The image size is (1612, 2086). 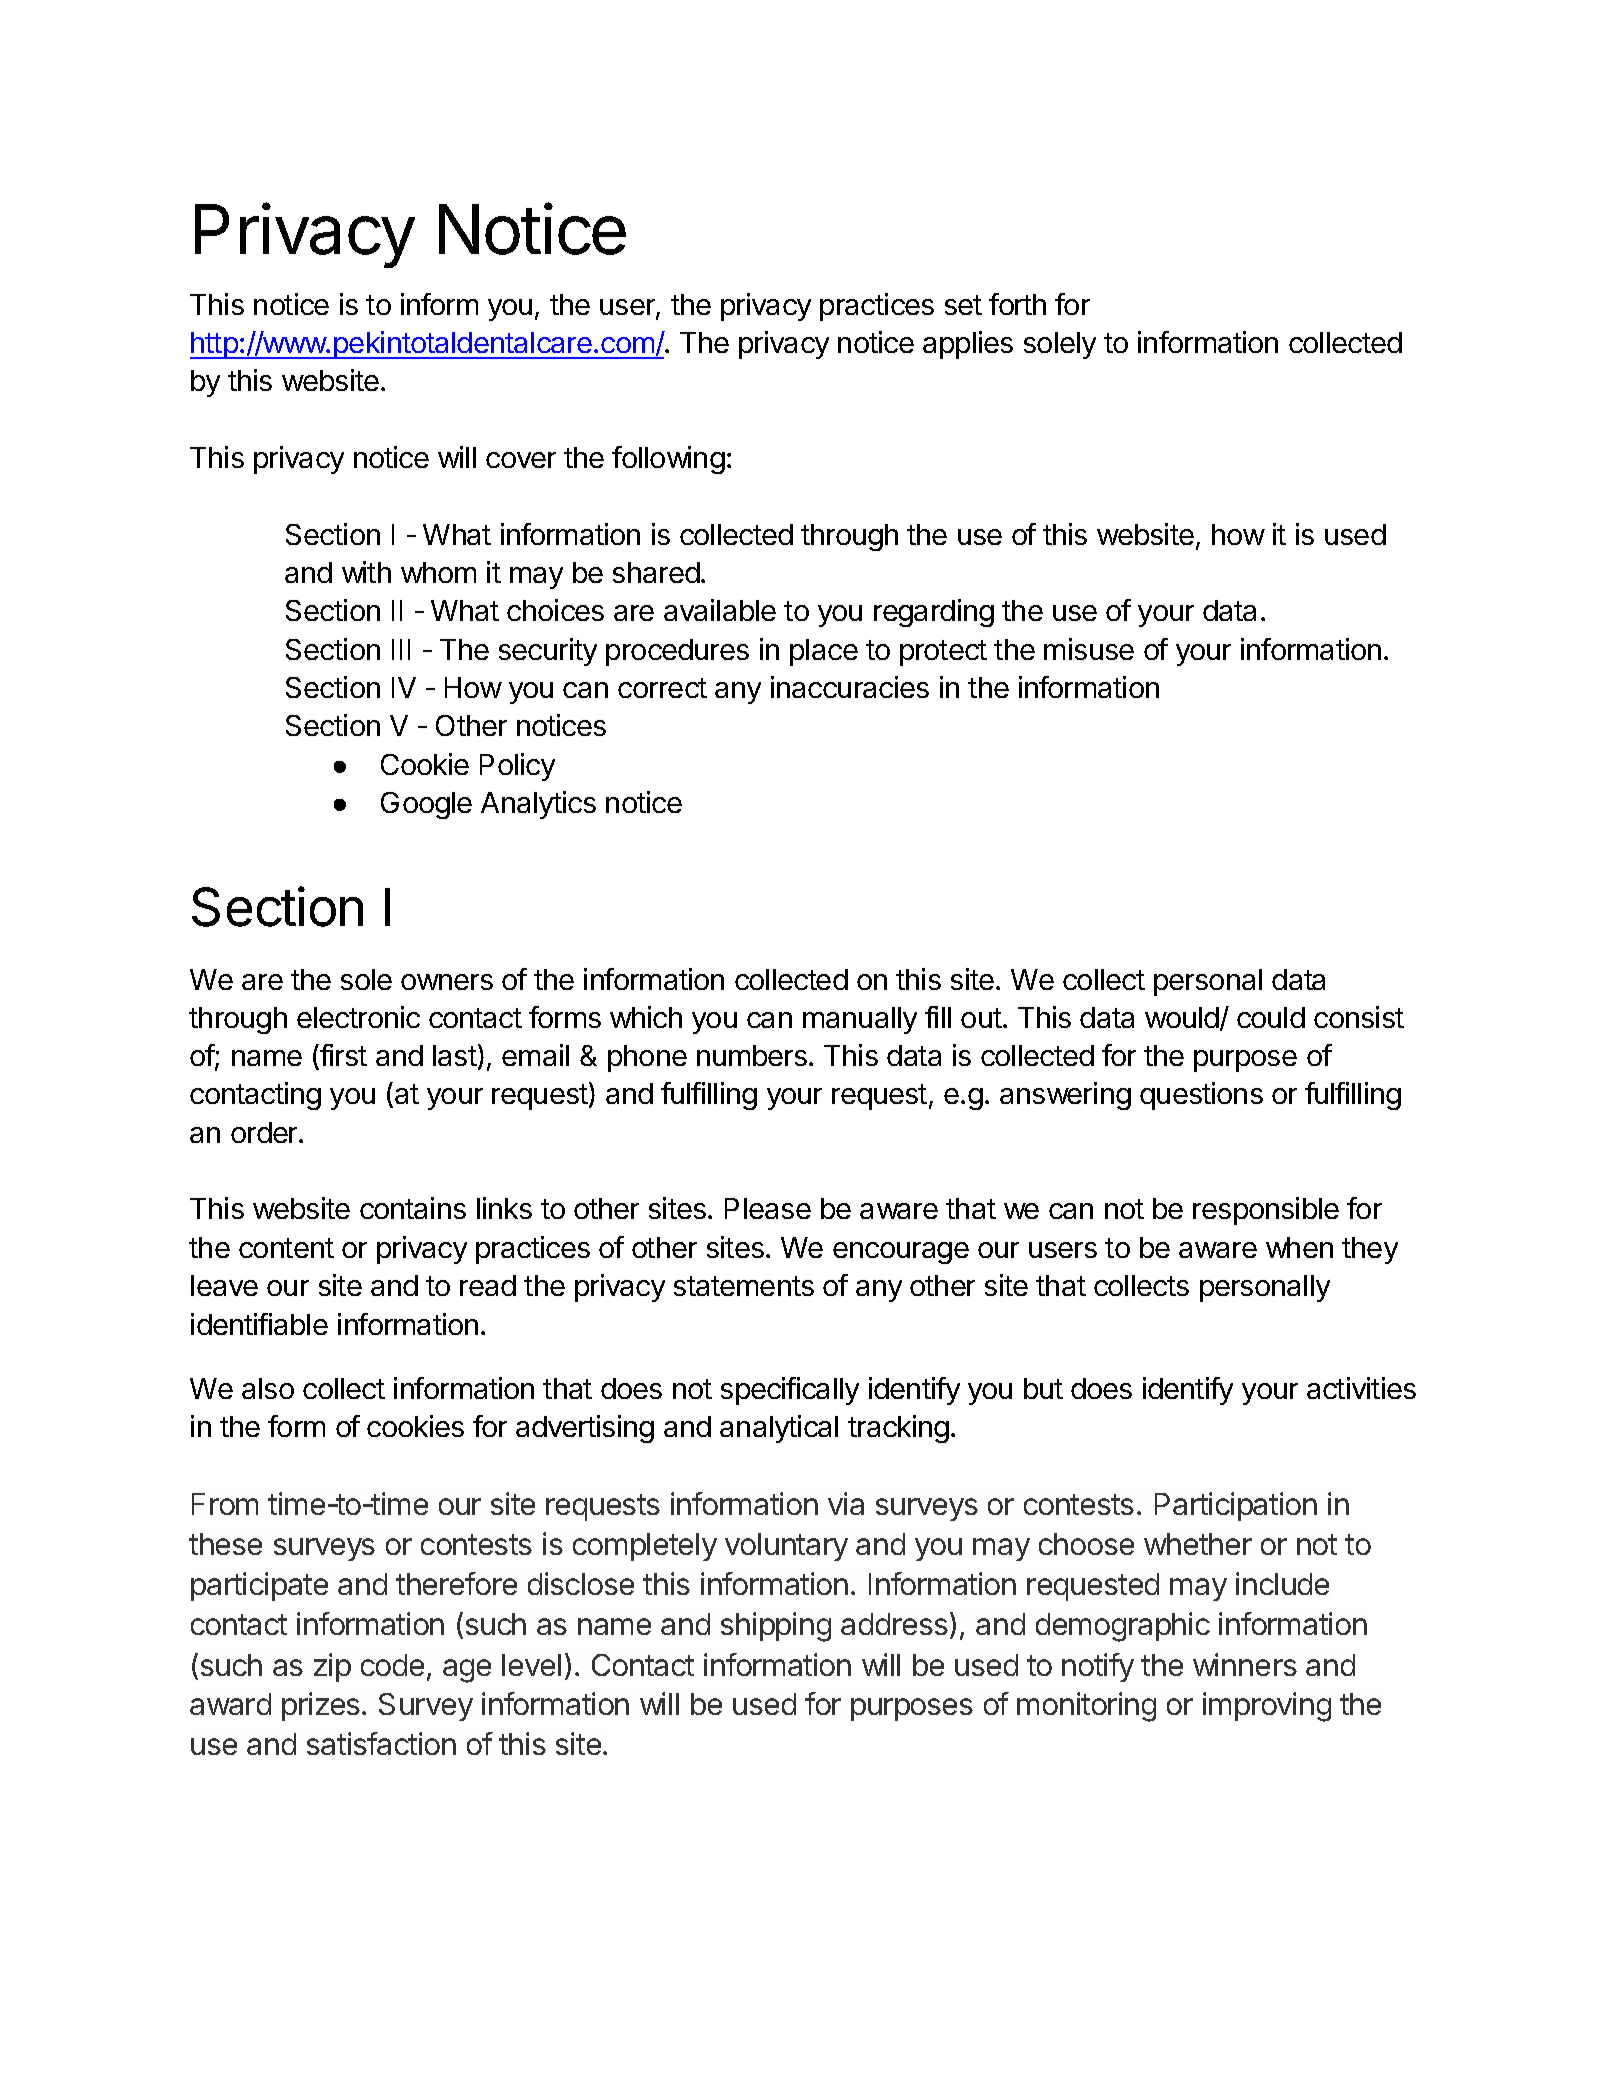 What do you see at coordinates (1267, 1707) in the screenshot?
I see `improving` at bounding box center [1267, 1707].
